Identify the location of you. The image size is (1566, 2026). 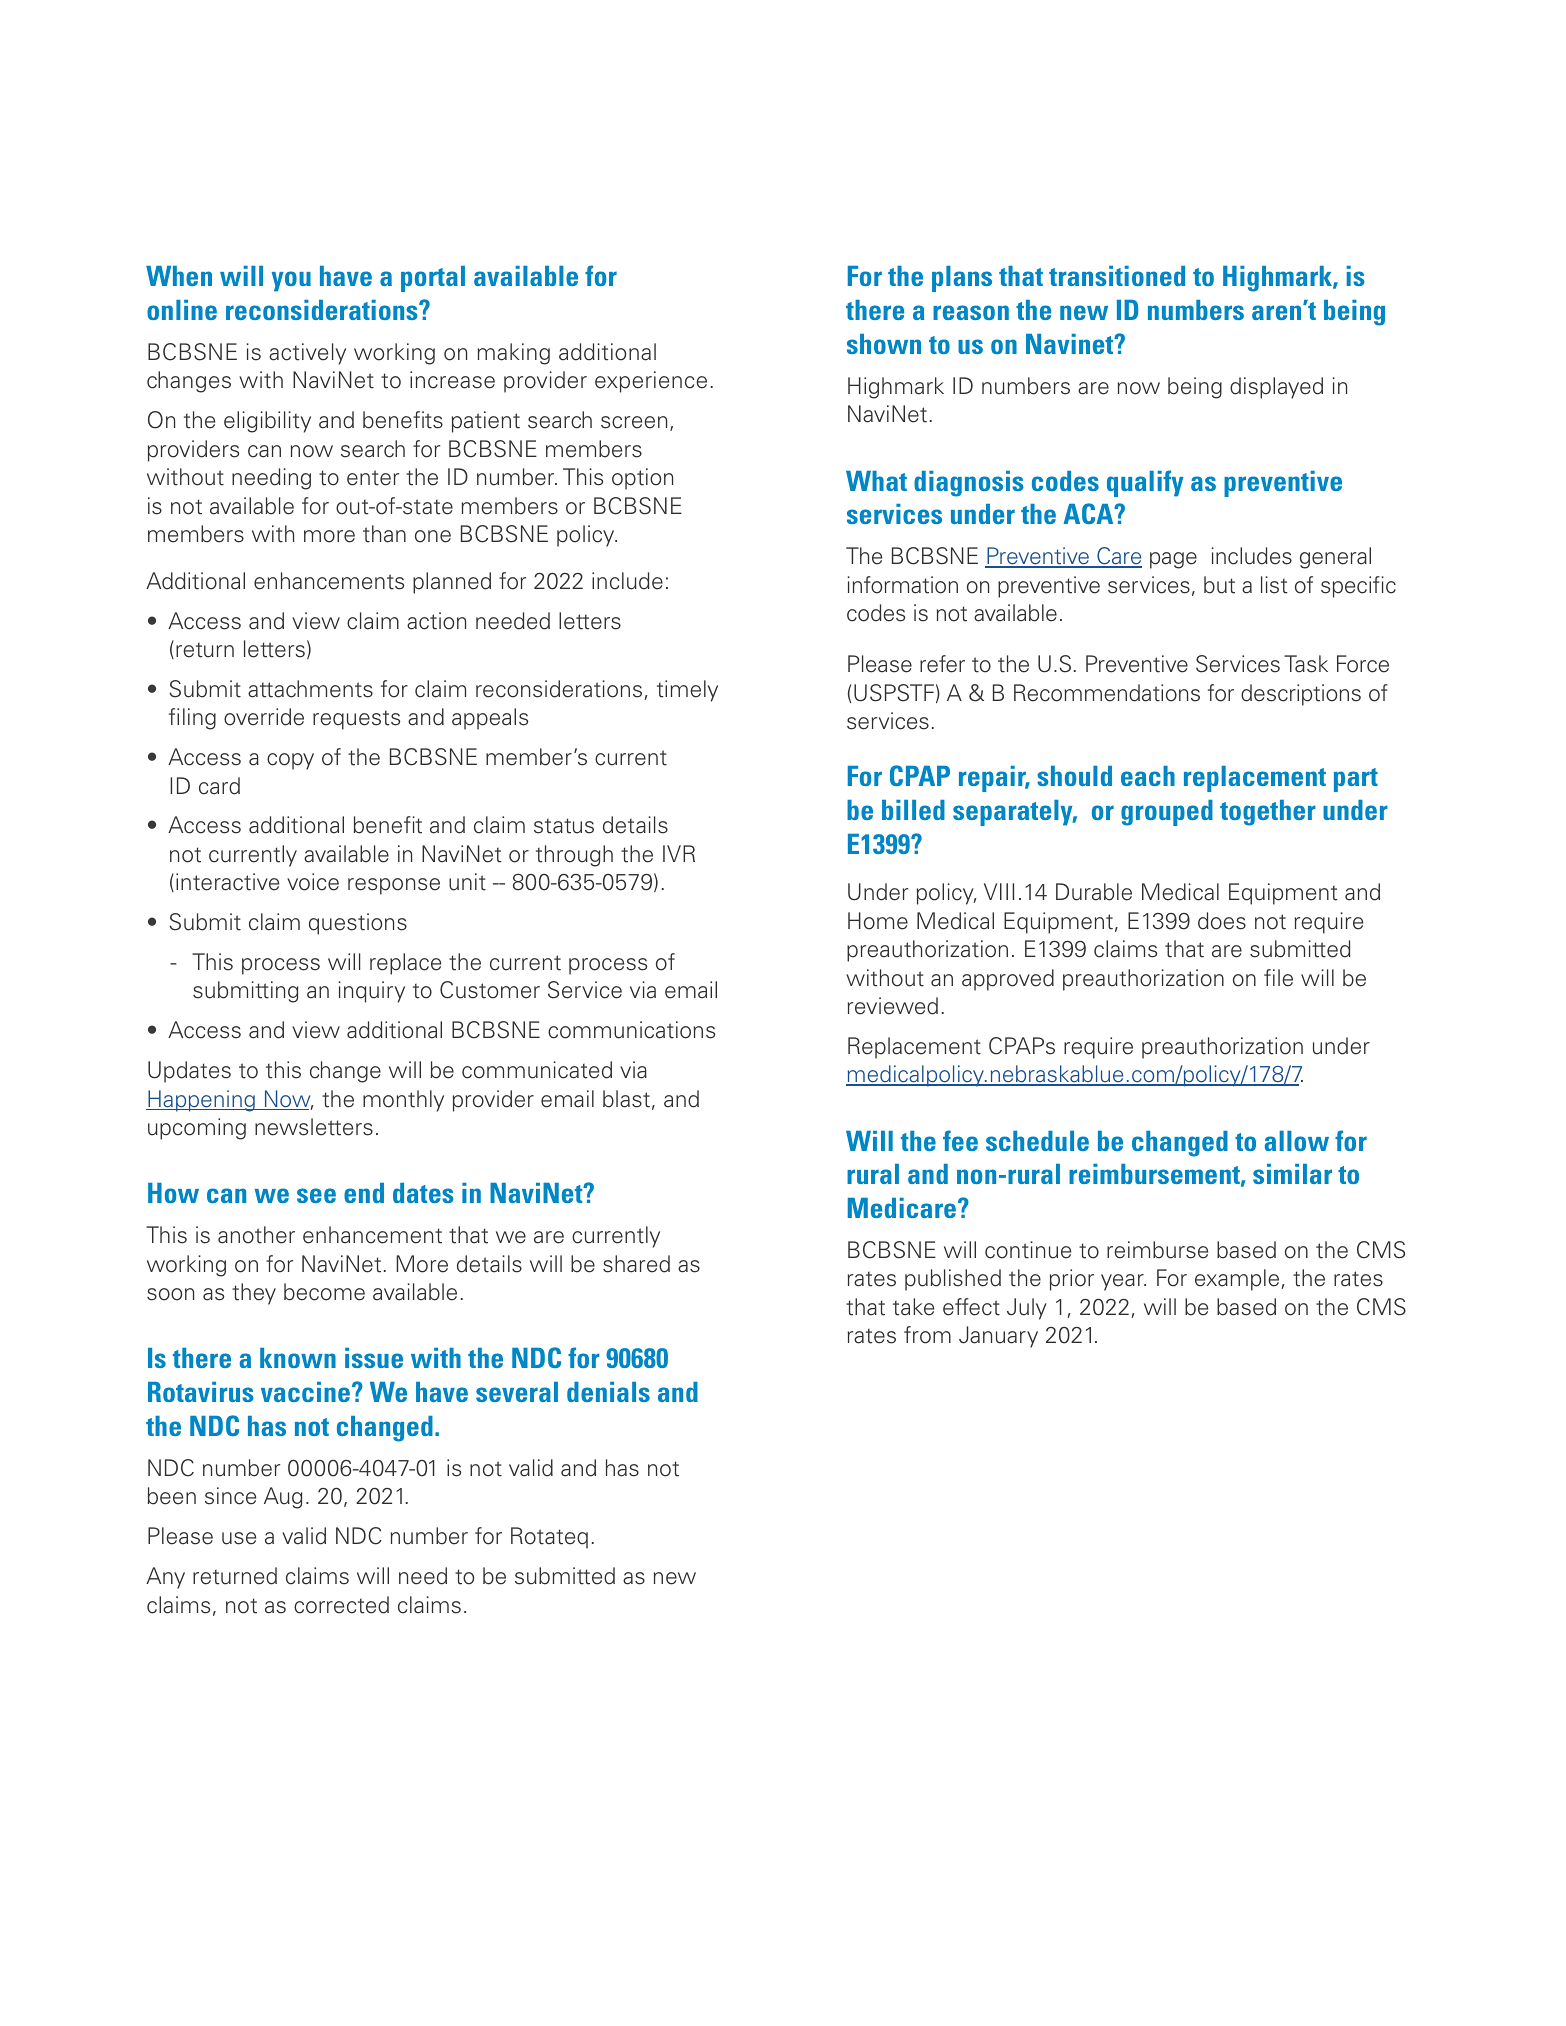
(291, 281).
